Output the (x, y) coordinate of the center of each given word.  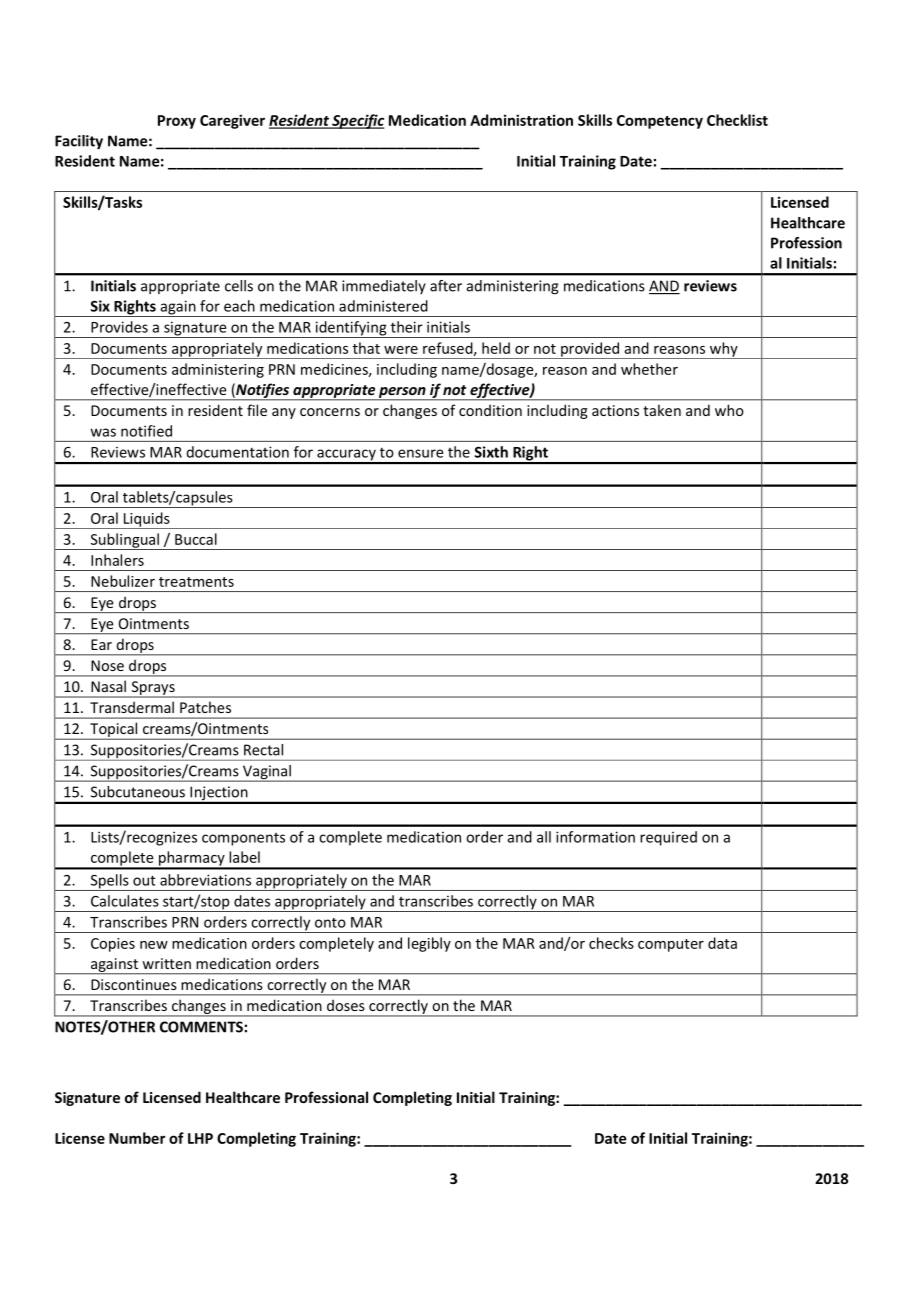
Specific (357, 121)
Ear (101, 644)
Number (137, 1138)
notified (146, 431)
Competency (660, 122)
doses (345, 1005)
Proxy (177, 122)
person (402, 393)
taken (662, 410)
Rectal (263, 750)
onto (330, 923)
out (144, 880)
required (668, 838)
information (595, 837)
